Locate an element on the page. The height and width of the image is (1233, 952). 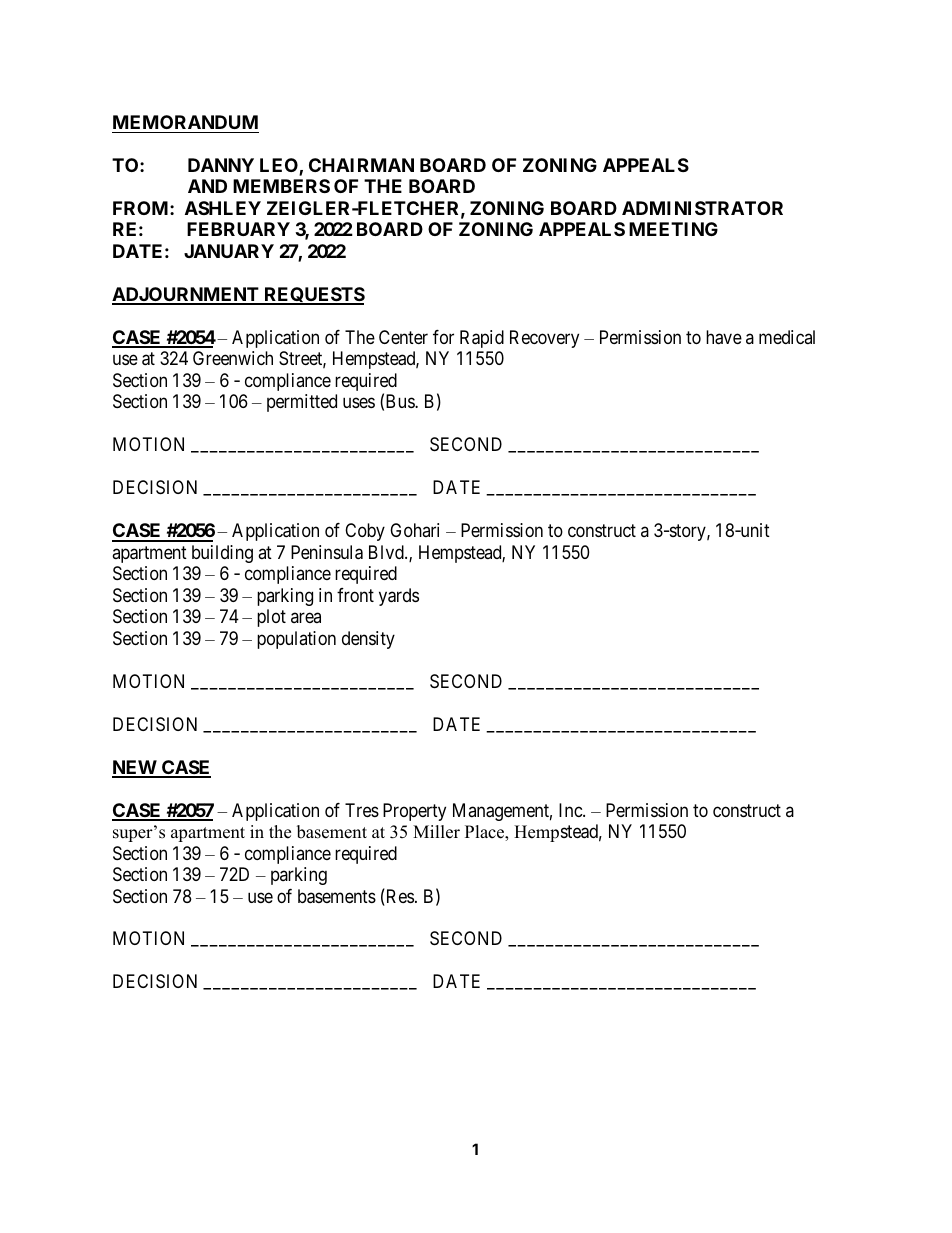
DANNY is located at coordinates (221, 165).
